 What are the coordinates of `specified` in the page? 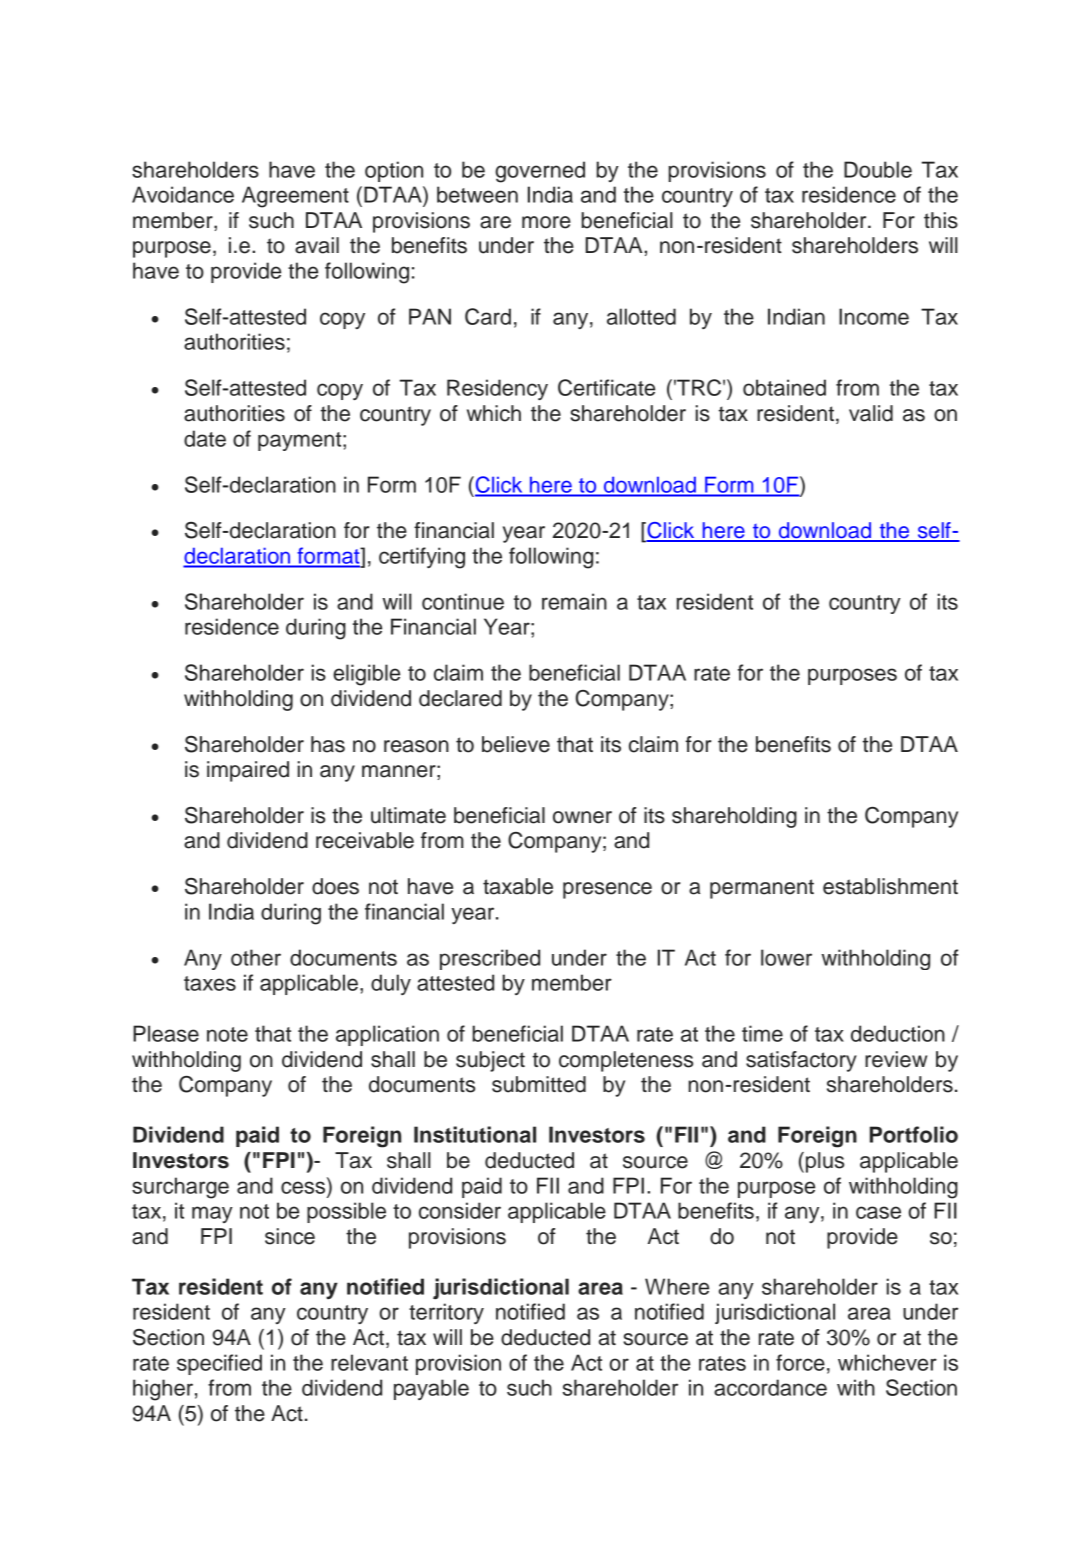 It's located at (219, 1364).
